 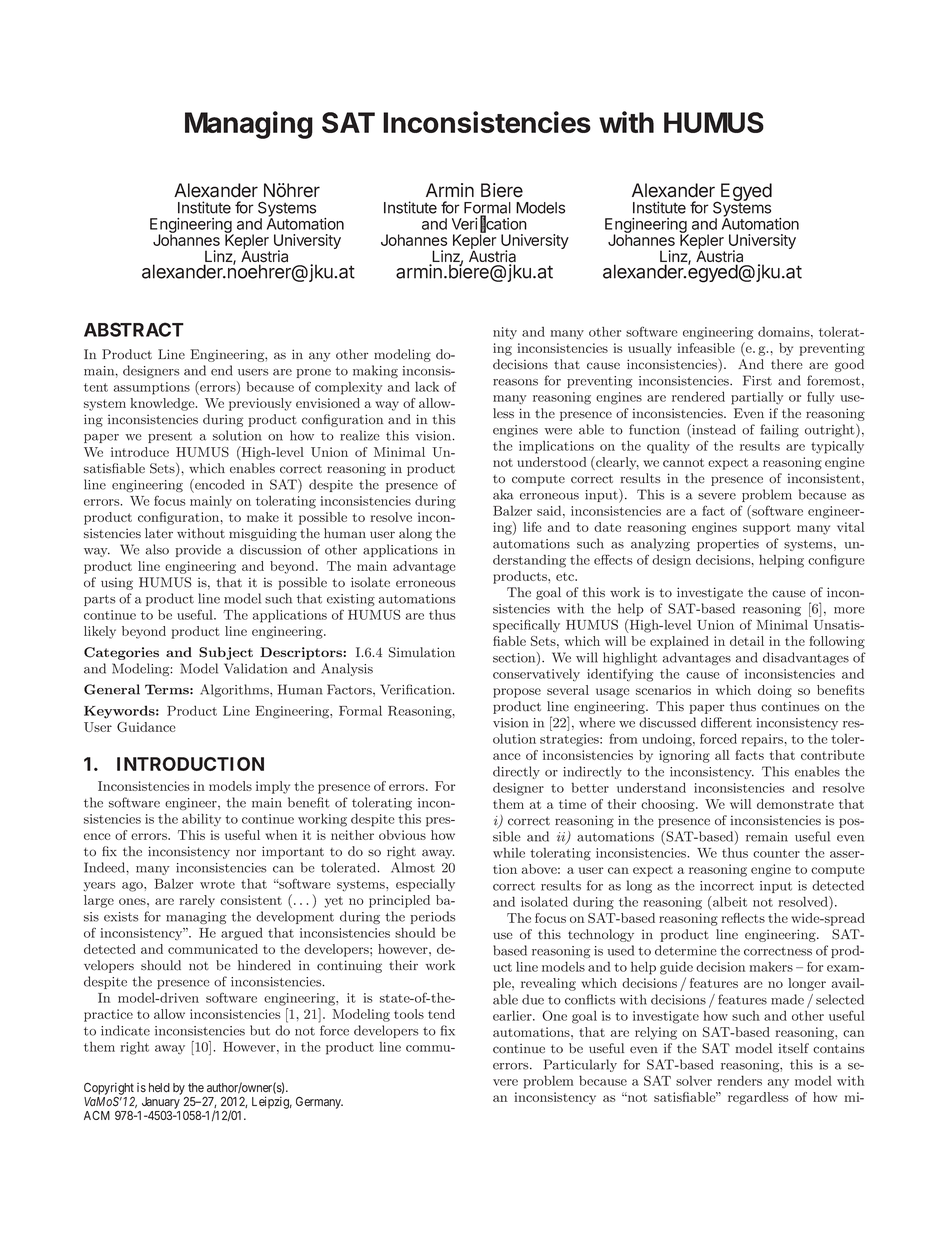 I want to click on renders, so click(x=739, y=1080).
